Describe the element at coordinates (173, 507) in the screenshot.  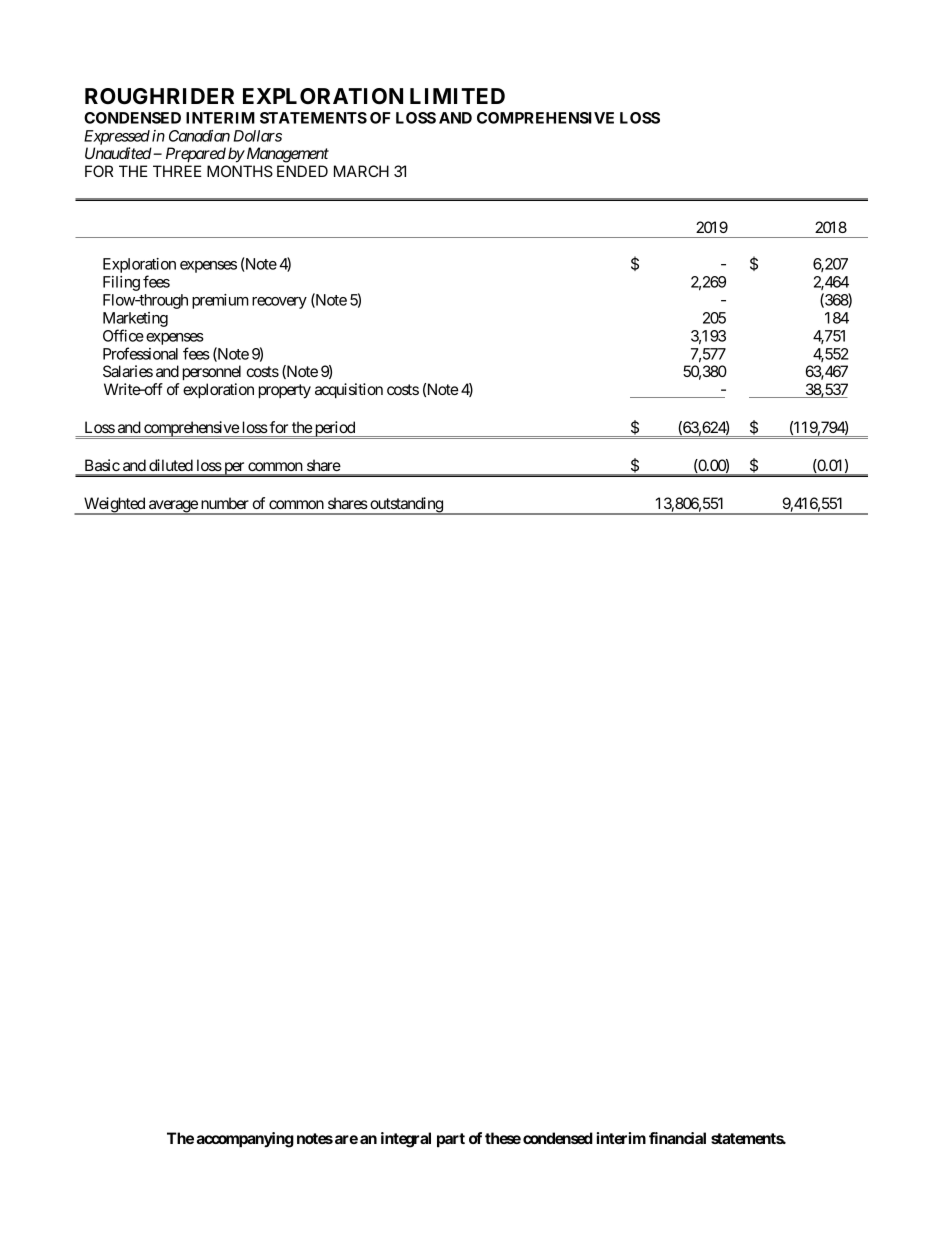
I see `average` at that location.
